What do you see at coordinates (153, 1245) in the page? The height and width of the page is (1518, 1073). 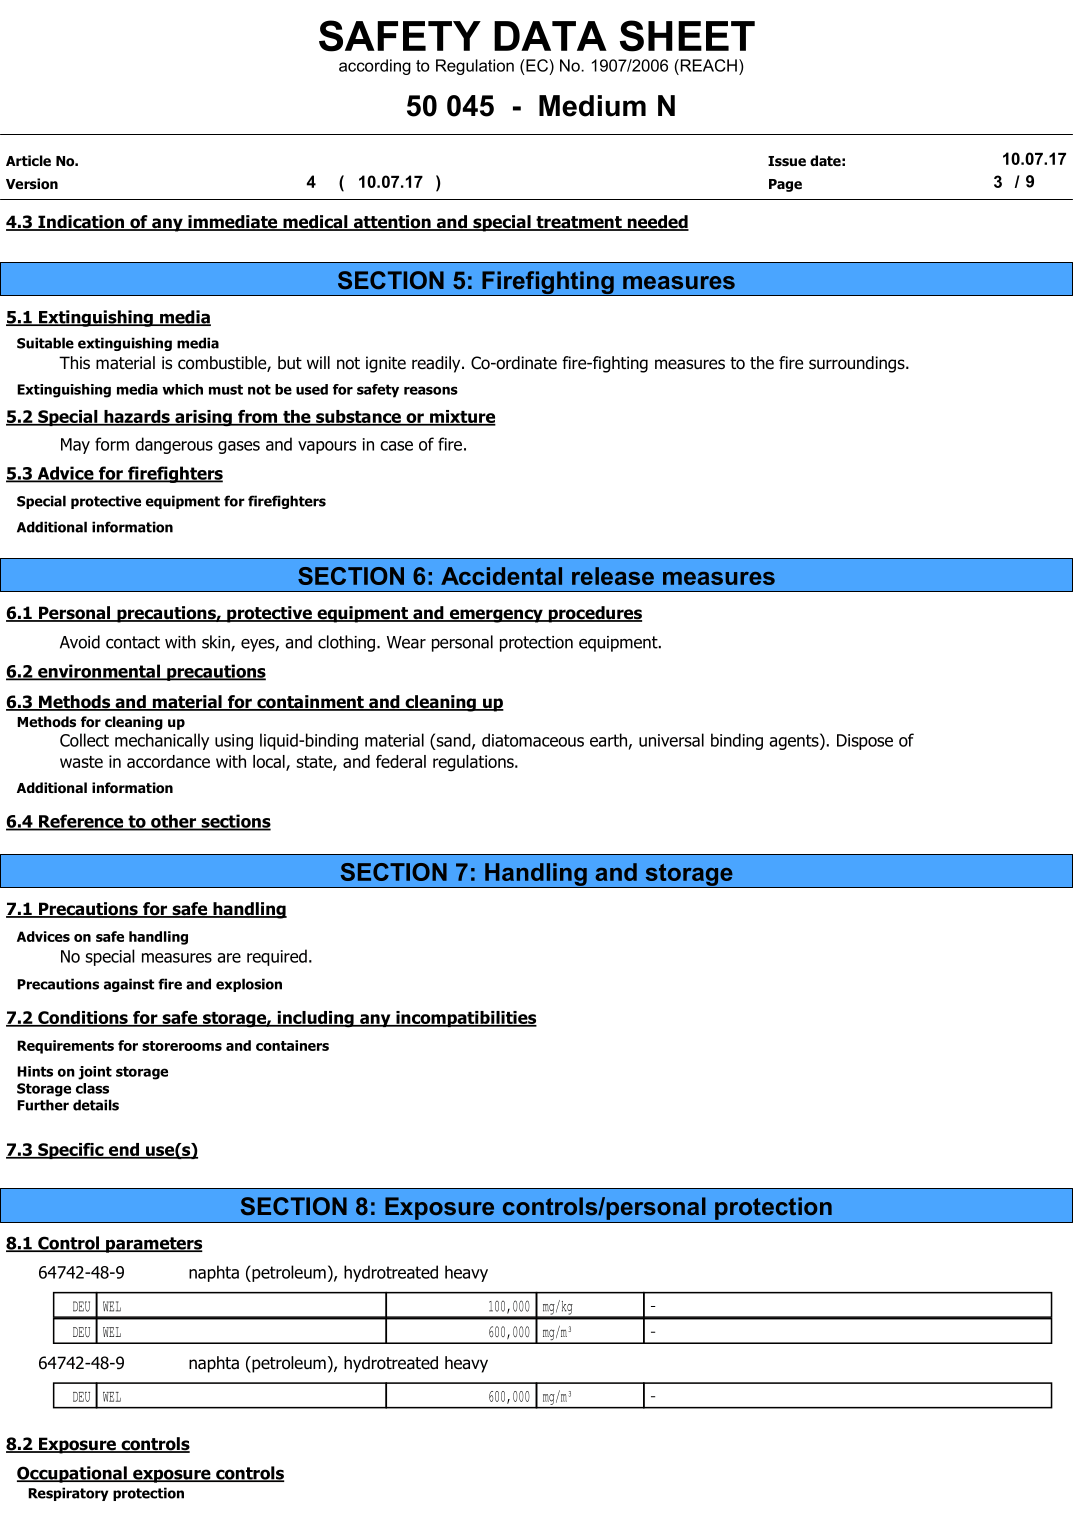 I see `parameters` at bounding box center [153, 1245].
